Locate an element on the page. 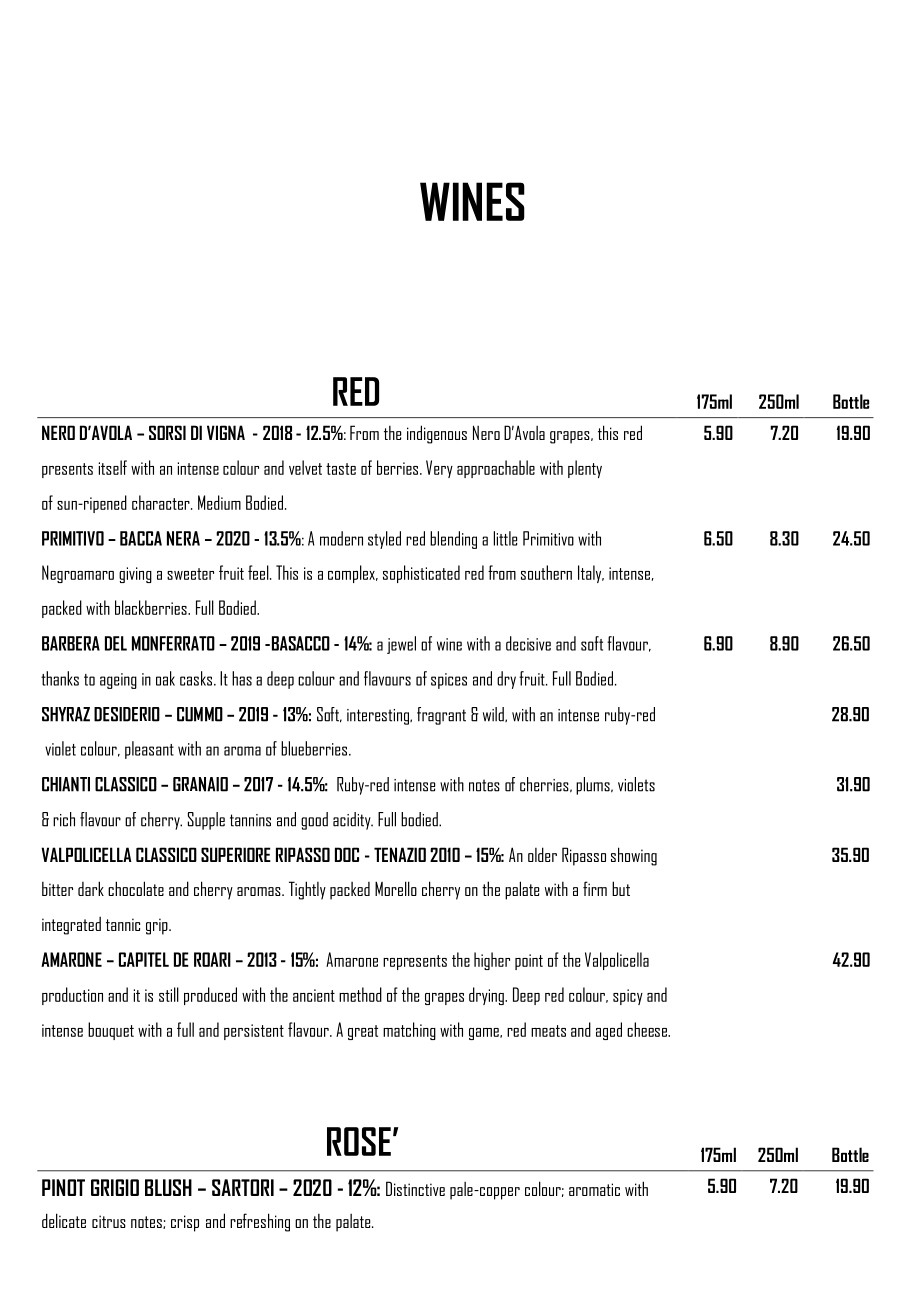  interesting is located at coordinates (379, 717).
